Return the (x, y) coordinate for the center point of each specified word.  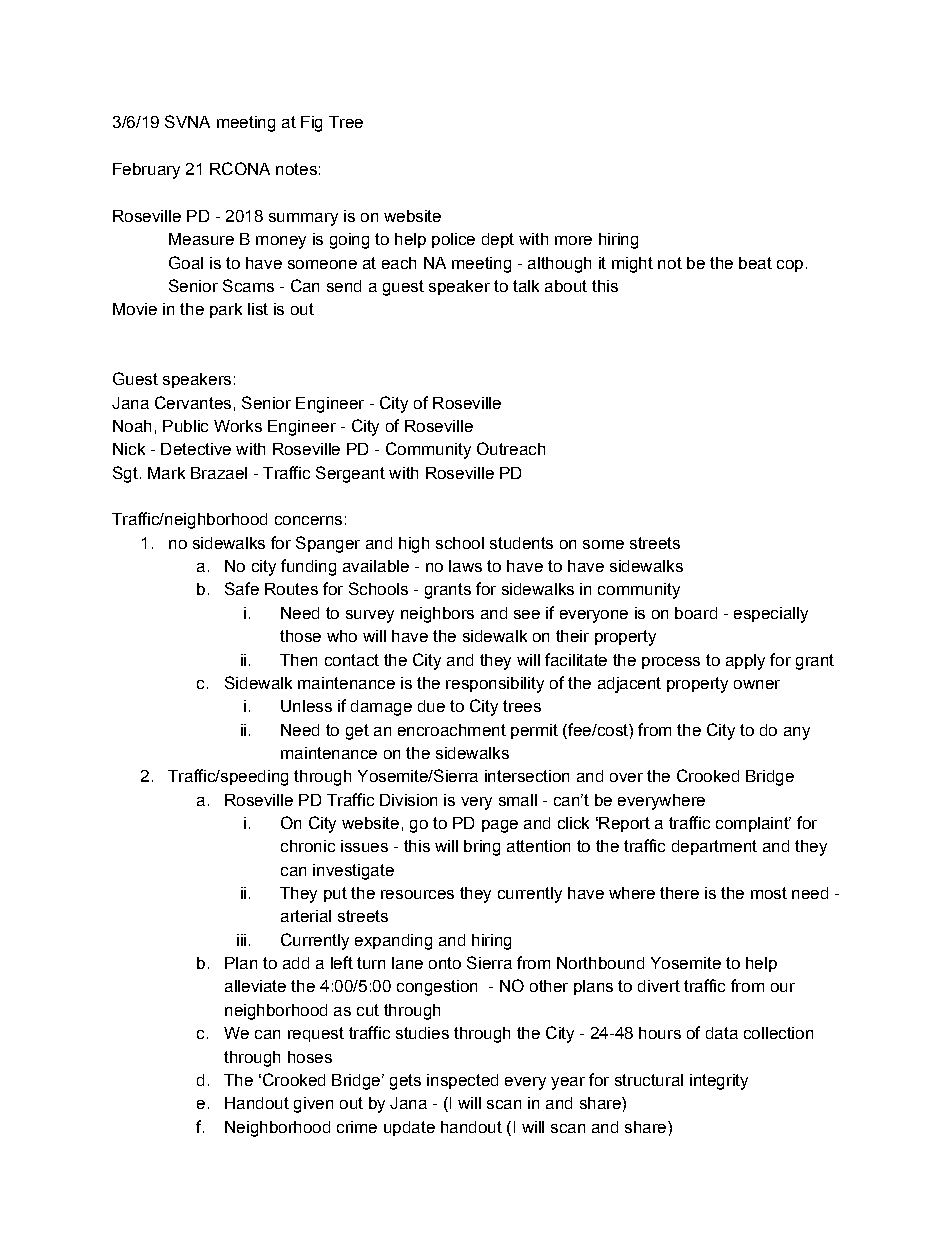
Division (408, 800)
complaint (753, 824)
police (453, 240)
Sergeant (350, 474)
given (313, 1105)
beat (755, 263)
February (146, 171)
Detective (196, 449)
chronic (308, 846)
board (696, 613)
